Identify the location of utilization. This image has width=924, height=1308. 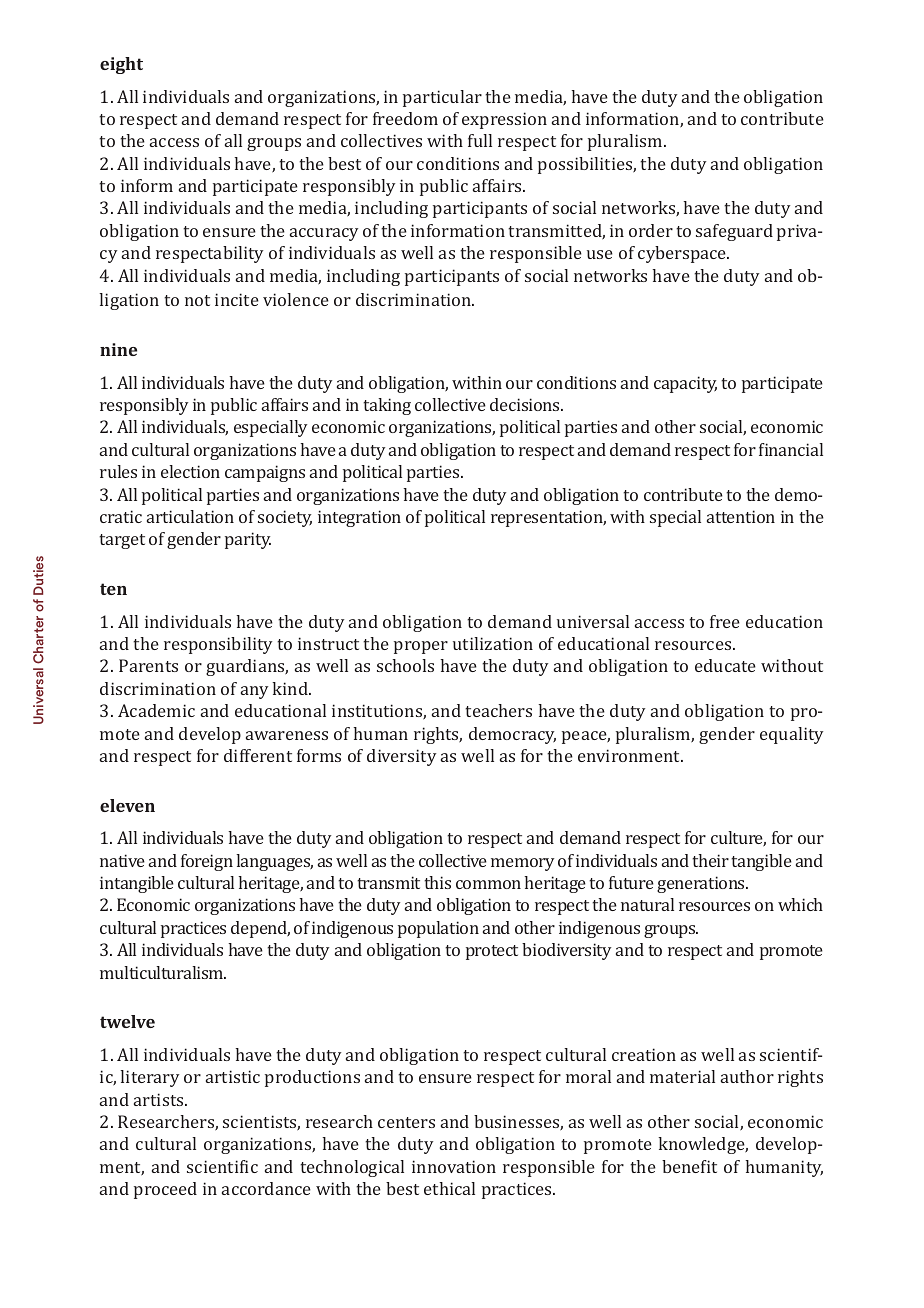
(493, 643).
